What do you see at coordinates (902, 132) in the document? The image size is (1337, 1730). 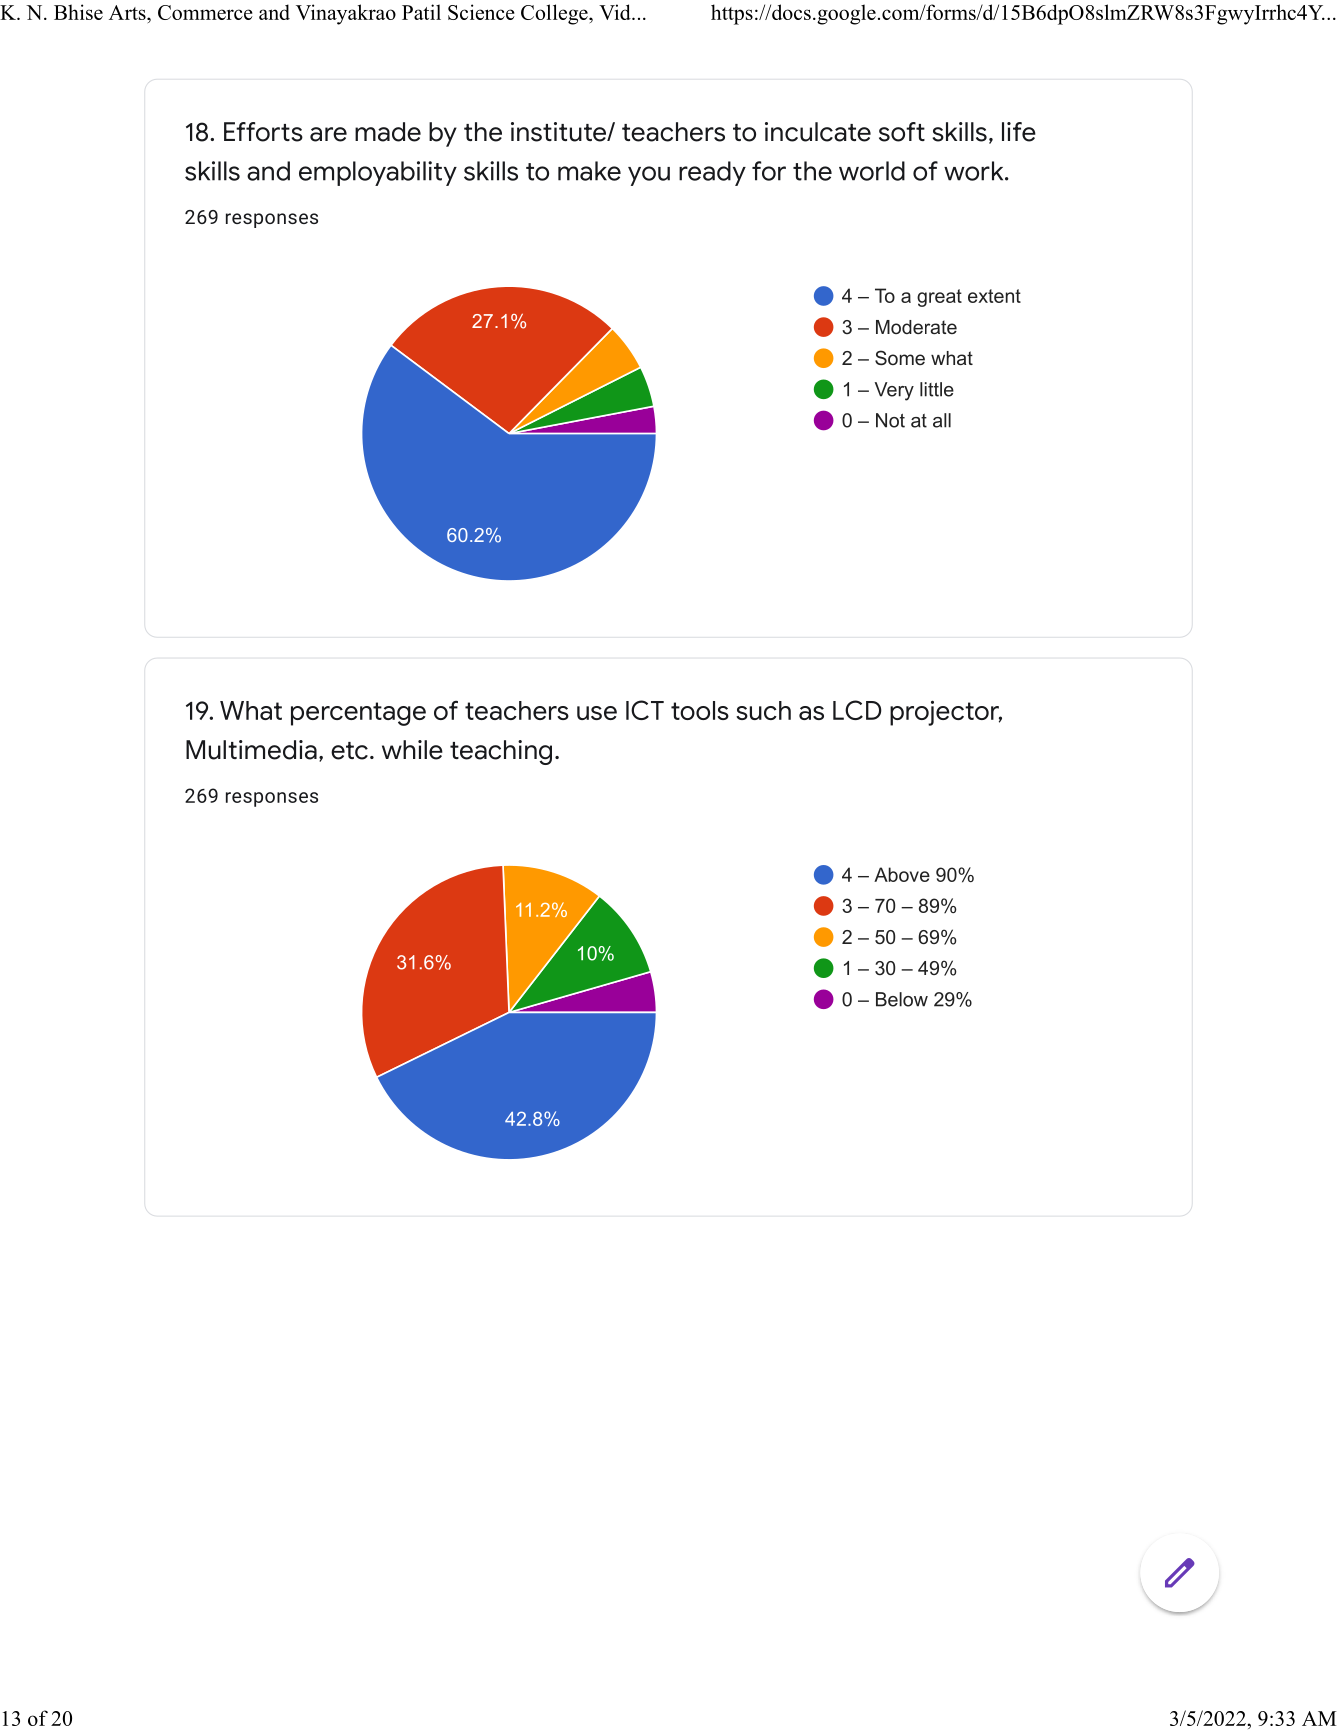 I see `soft` at bounding box center [902, 132].
